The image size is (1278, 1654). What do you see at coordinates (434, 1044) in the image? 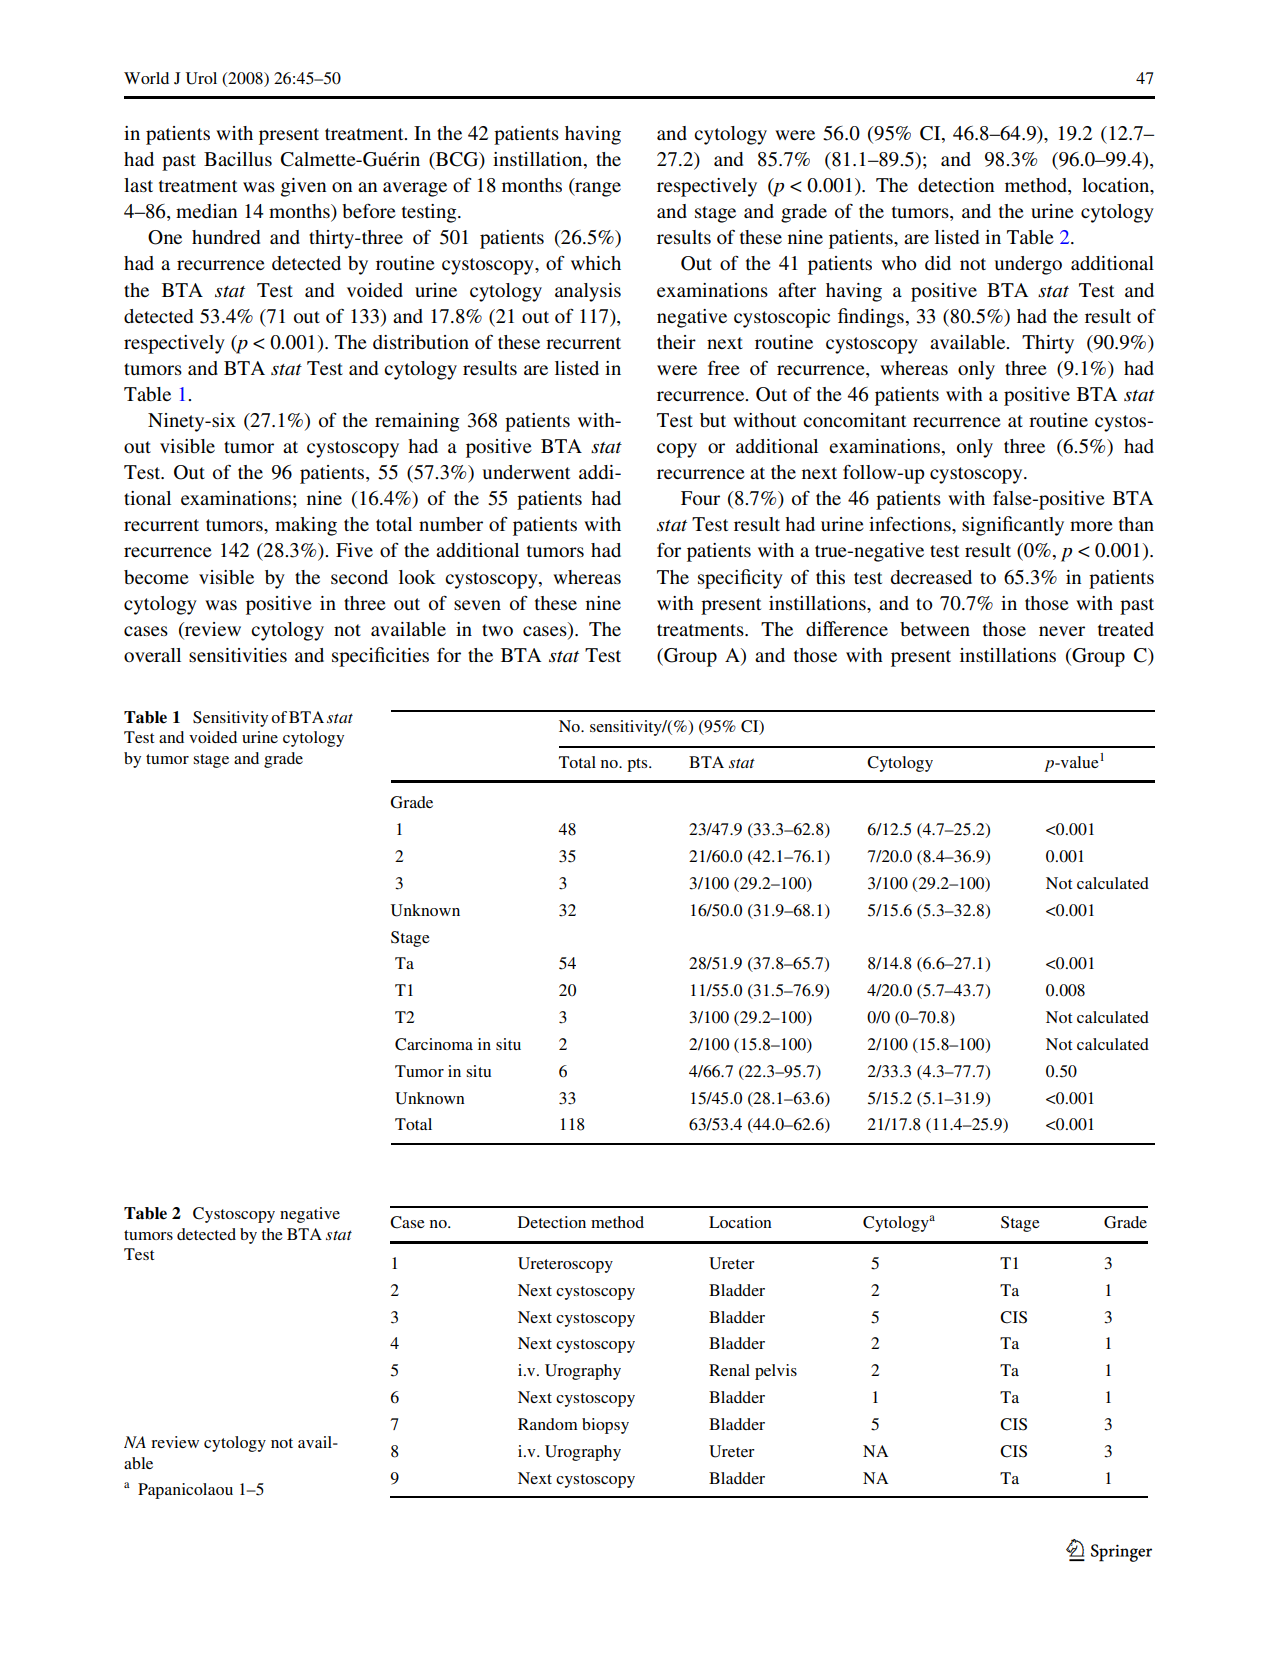
I see `Carcinoma` at bounding box center [434, 1044].
